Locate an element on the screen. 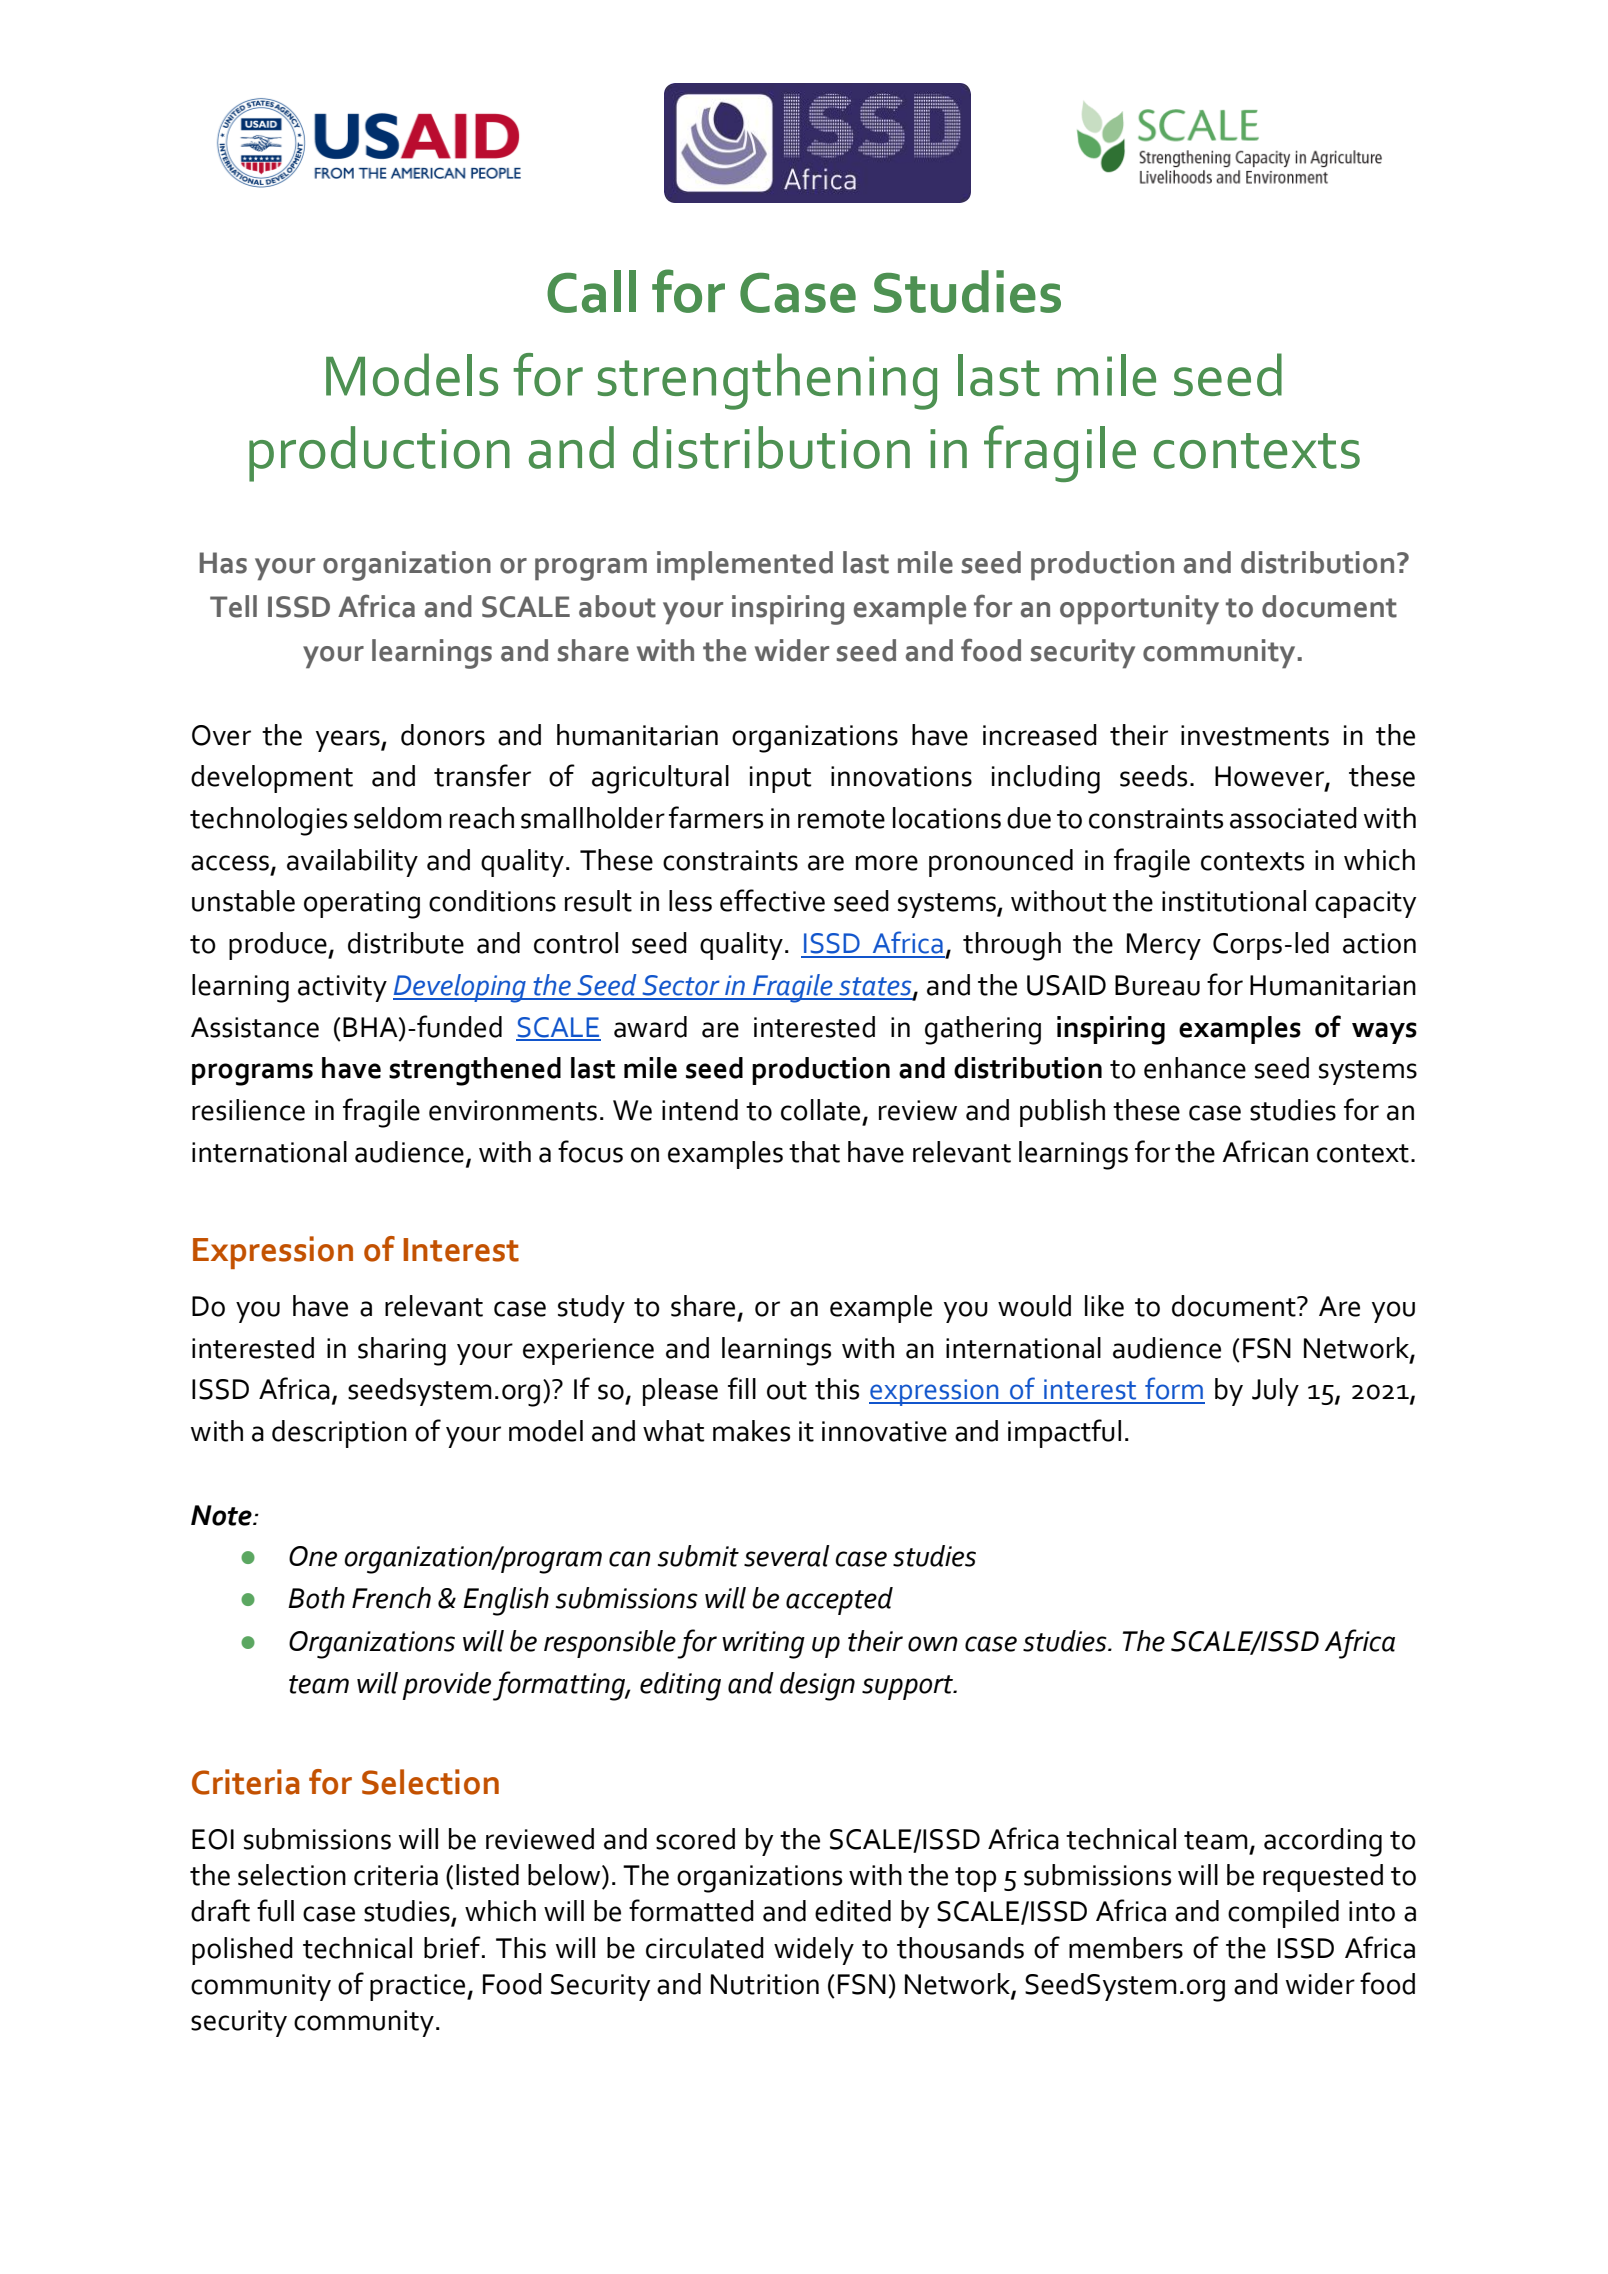 The width and height of the screenshot is (1608, 2274). practice is located at coordinates (419, 1987).
